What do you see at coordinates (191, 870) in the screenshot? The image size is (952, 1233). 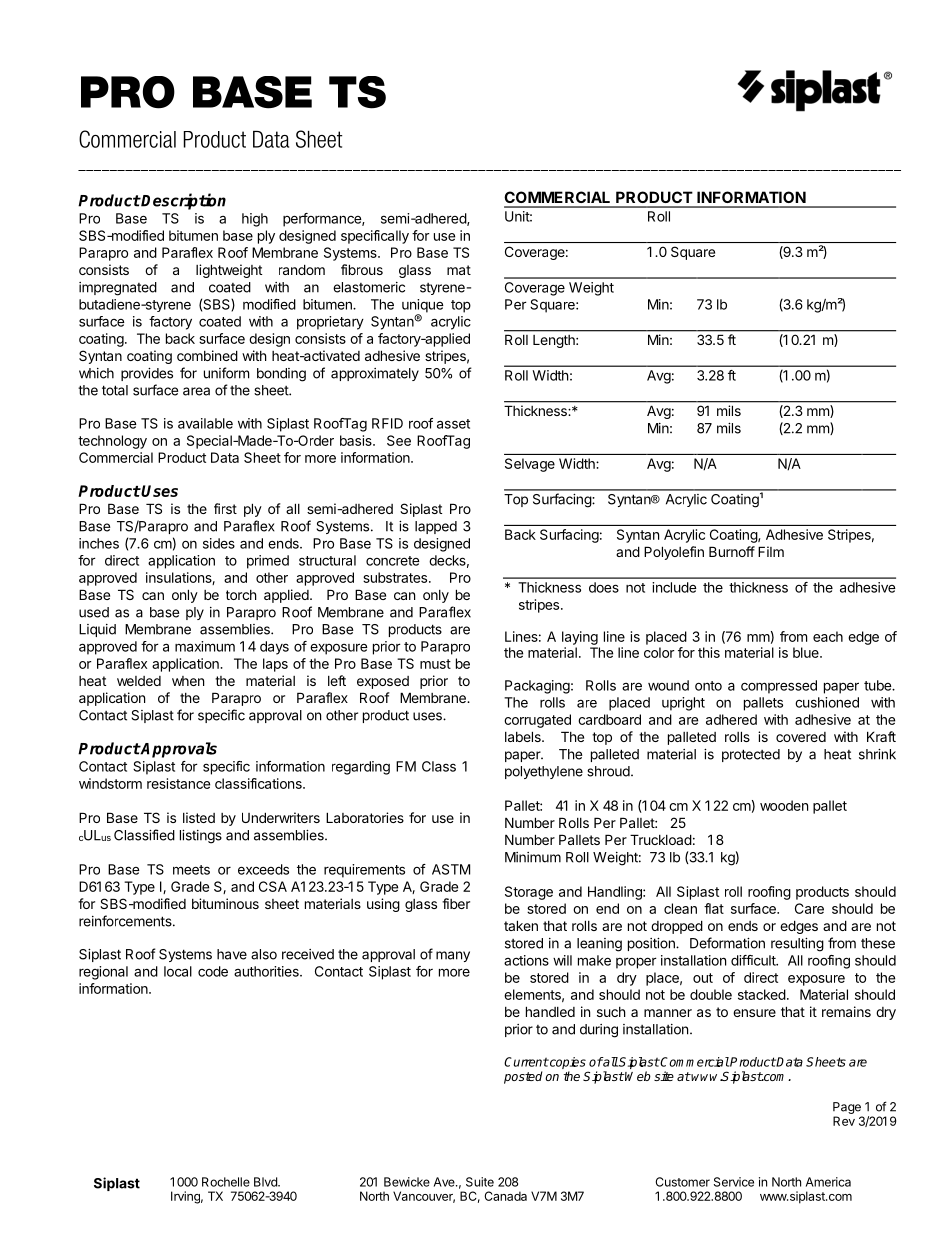 I see `meets` at bounding box center [191, 870].
